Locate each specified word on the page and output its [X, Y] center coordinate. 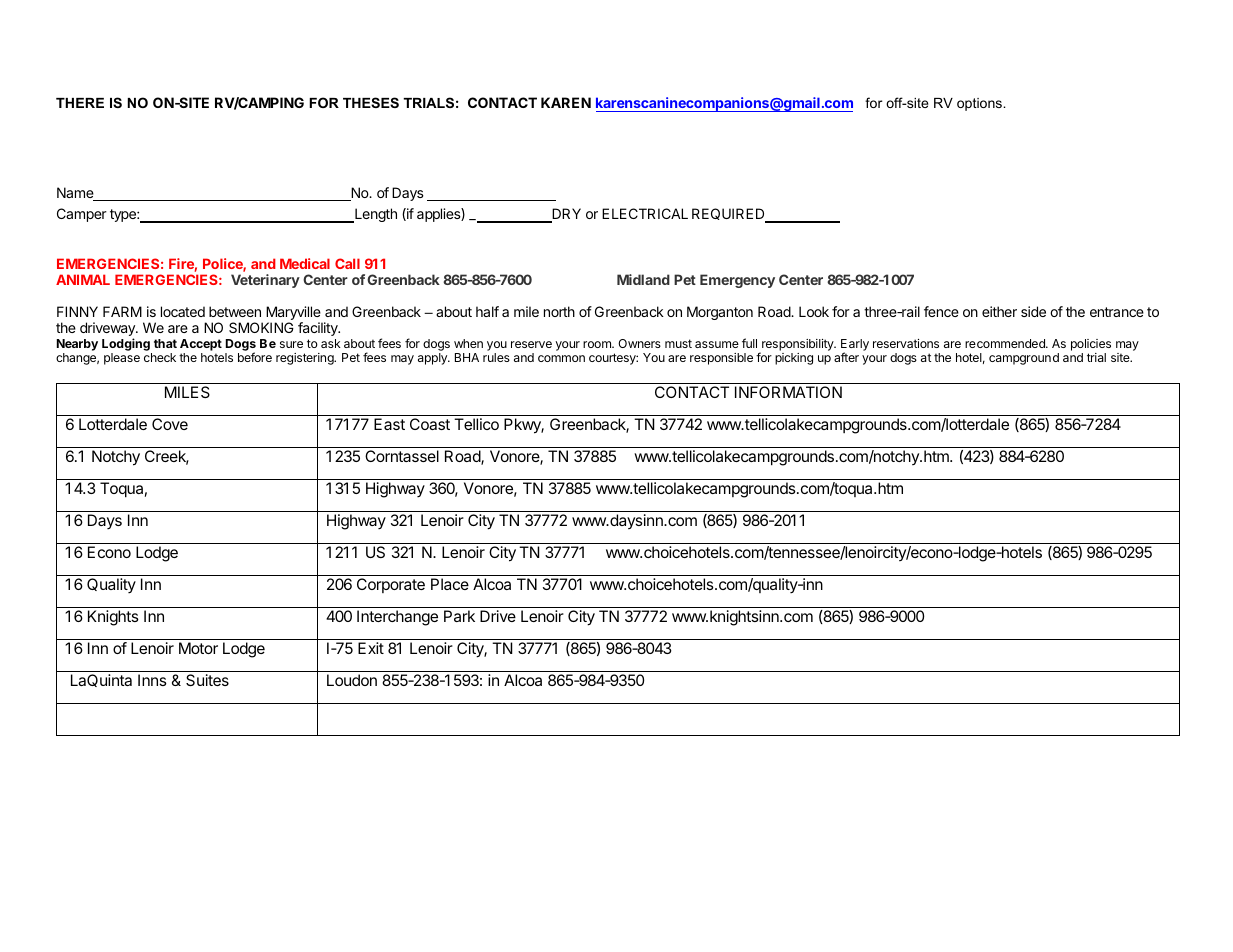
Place [450, 584]
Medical [305, 263]
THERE [80, 103]
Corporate [391, 585]
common [561, 358]
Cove [170, 424]
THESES [371, 102]
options [980, 104]
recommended [1006, 343]
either [999, 311]
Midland [643, 279]
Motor [198, 648]
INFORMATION [788, 392]
